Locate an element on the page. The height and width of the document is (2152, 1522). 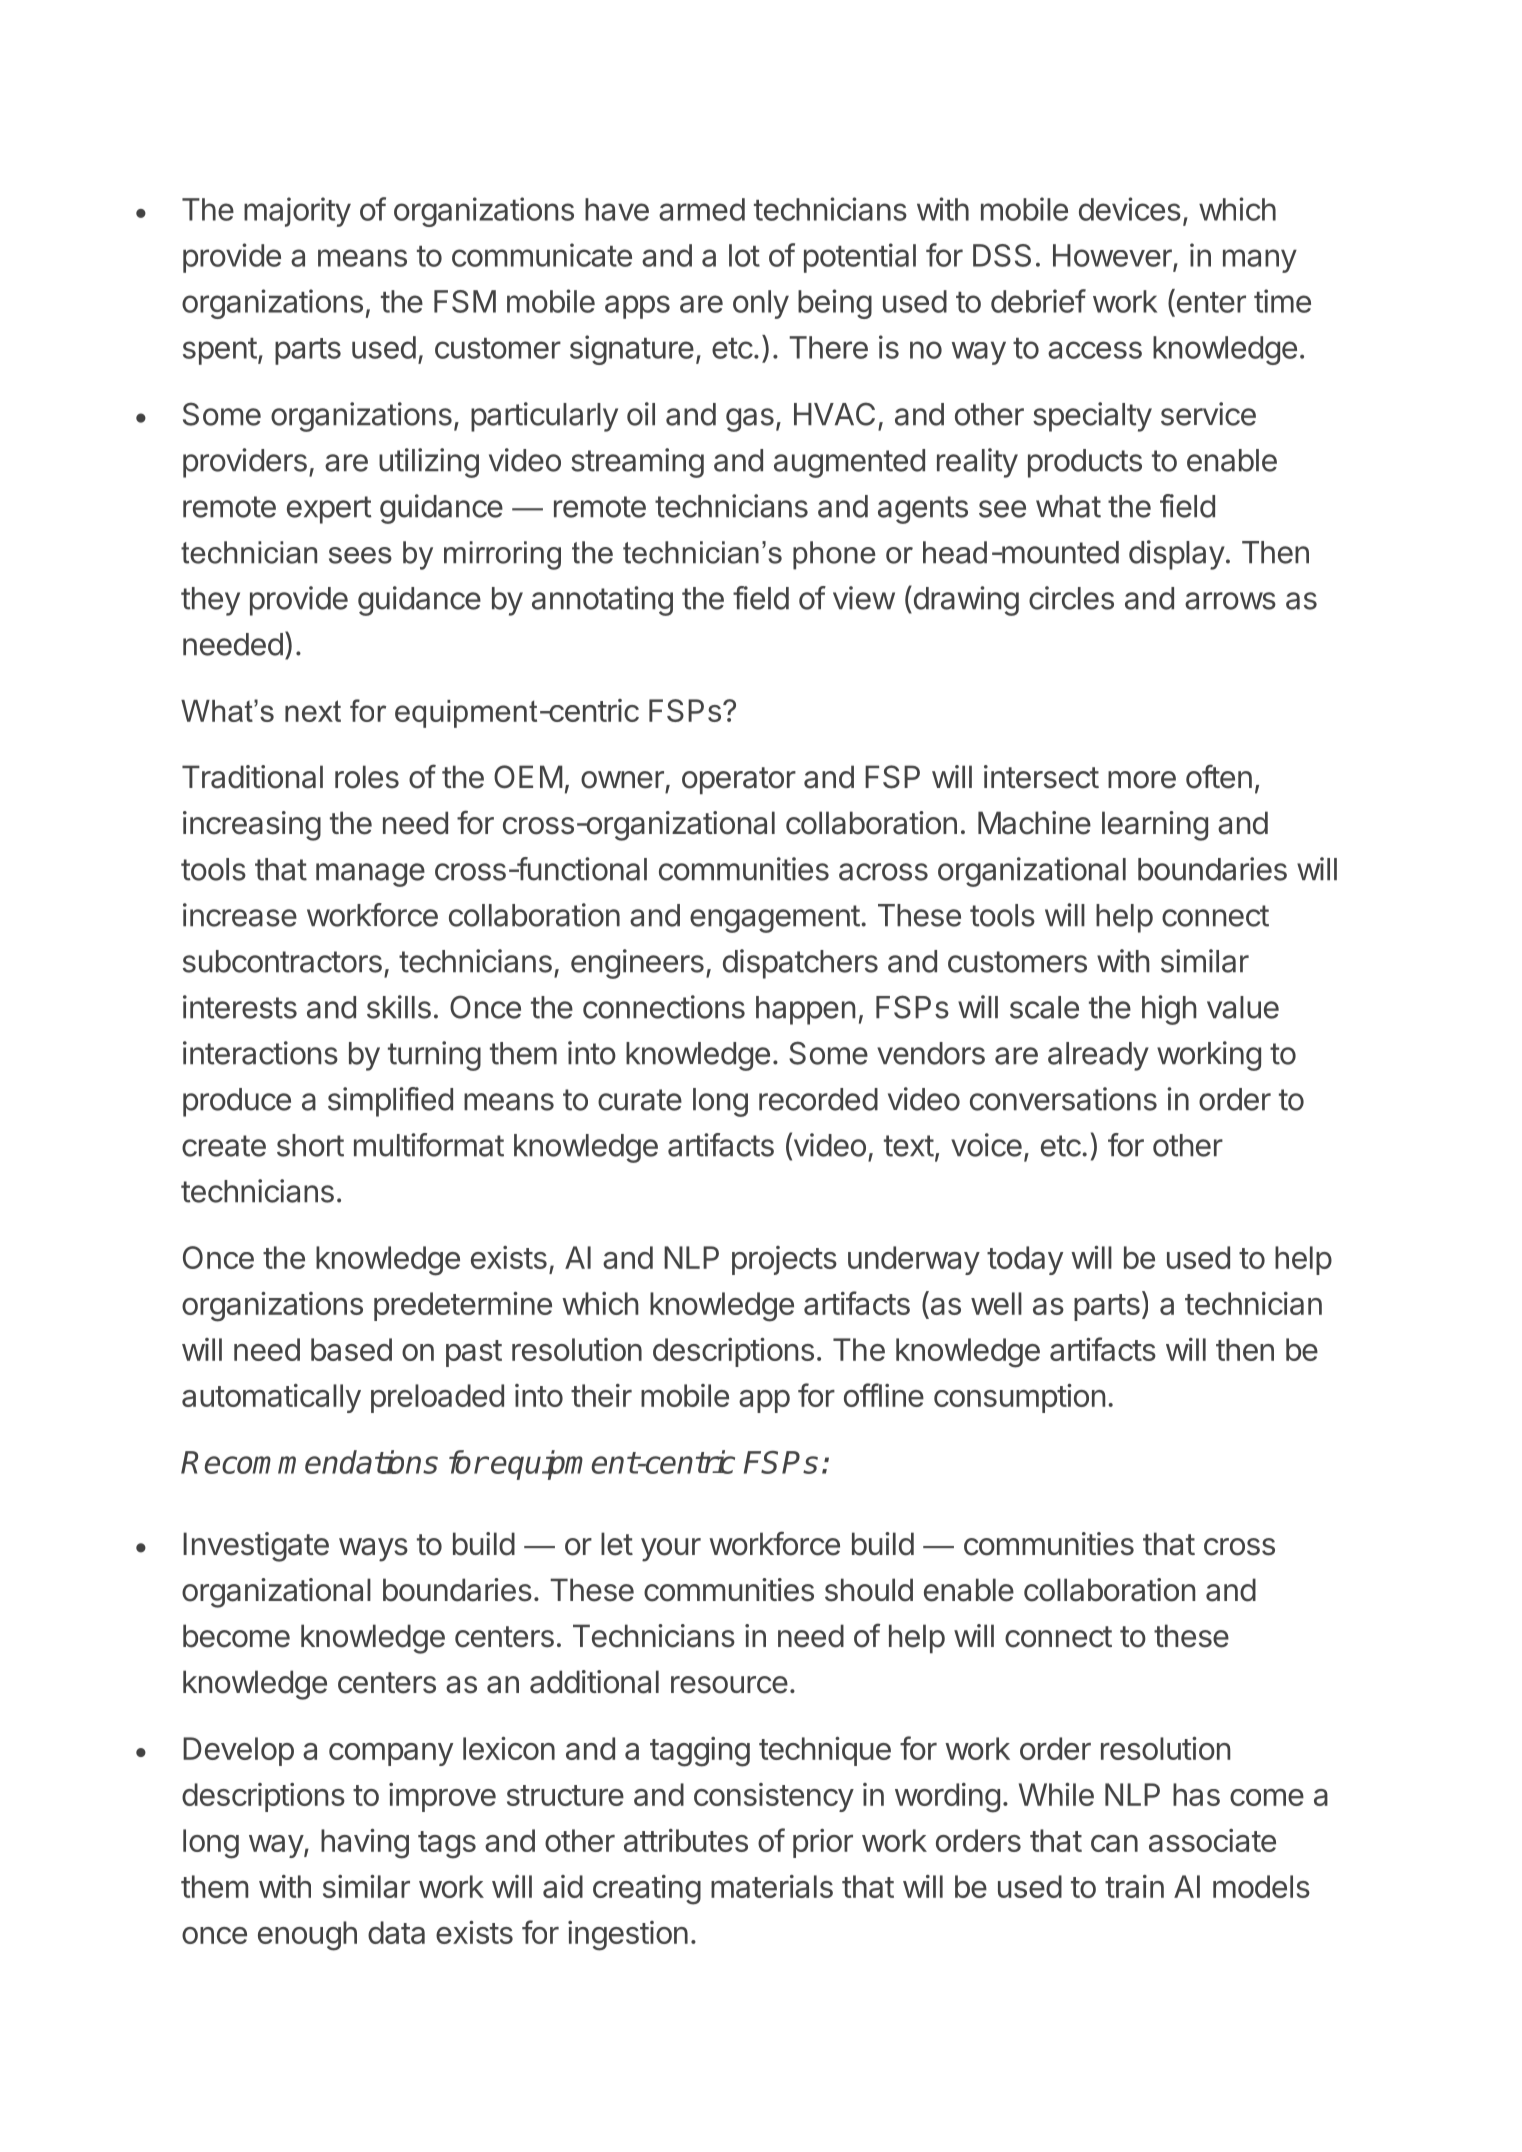
lot is located at coordinates (744, 255).
